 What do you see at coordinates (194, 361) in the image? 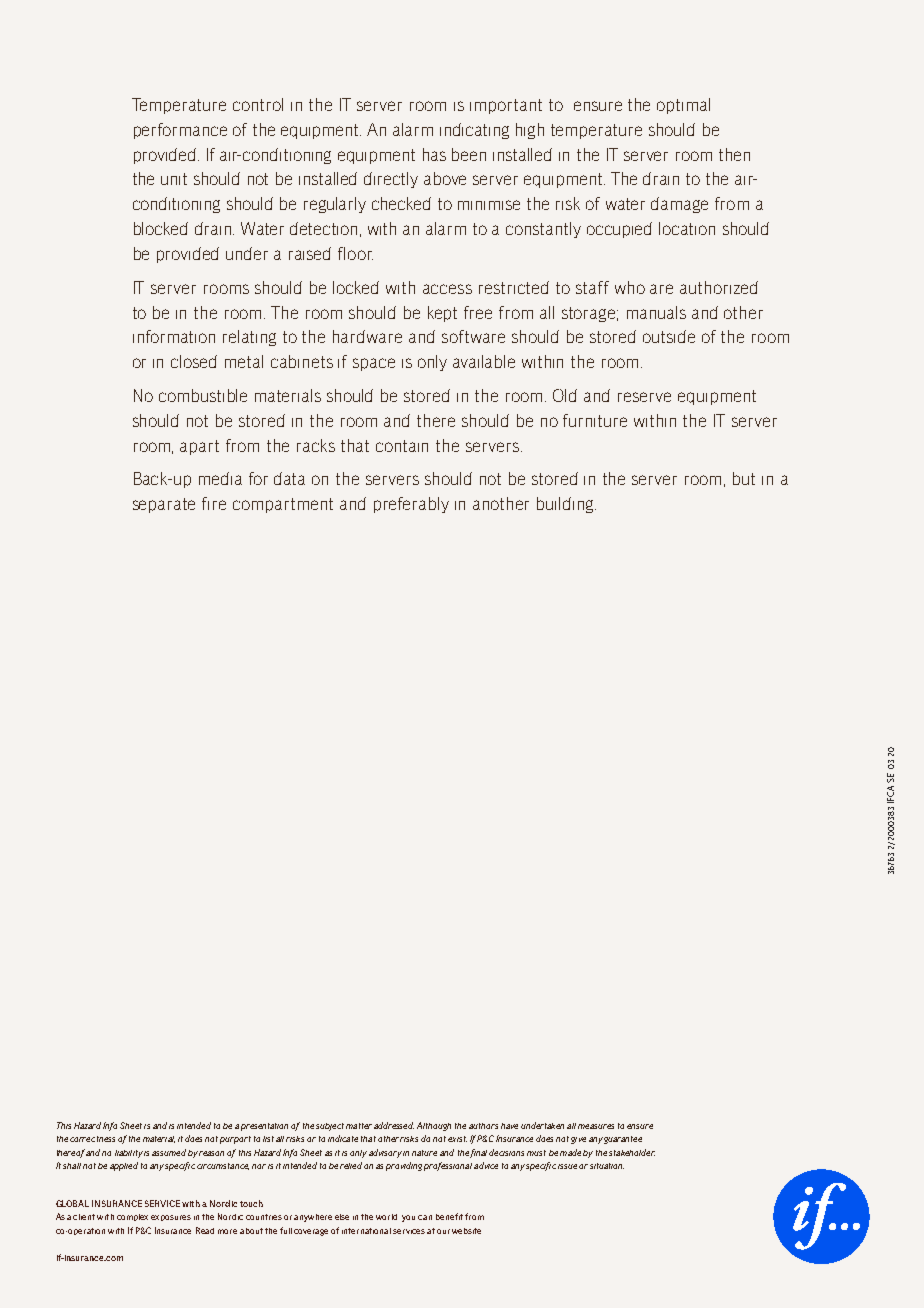
I see `closed` at bounding box center [194, 361].
